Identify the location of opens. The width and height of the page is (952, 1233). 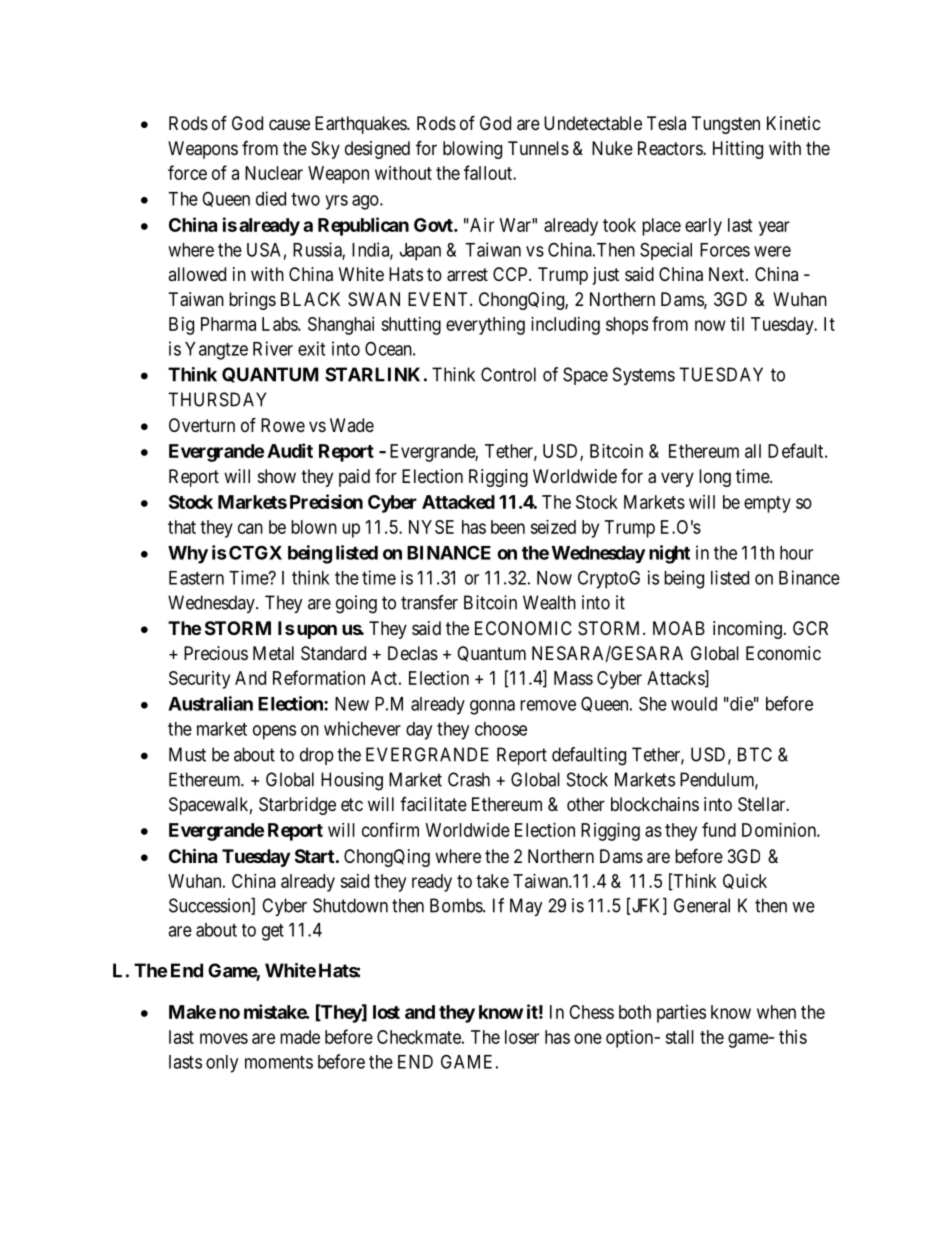
(274, 732).
